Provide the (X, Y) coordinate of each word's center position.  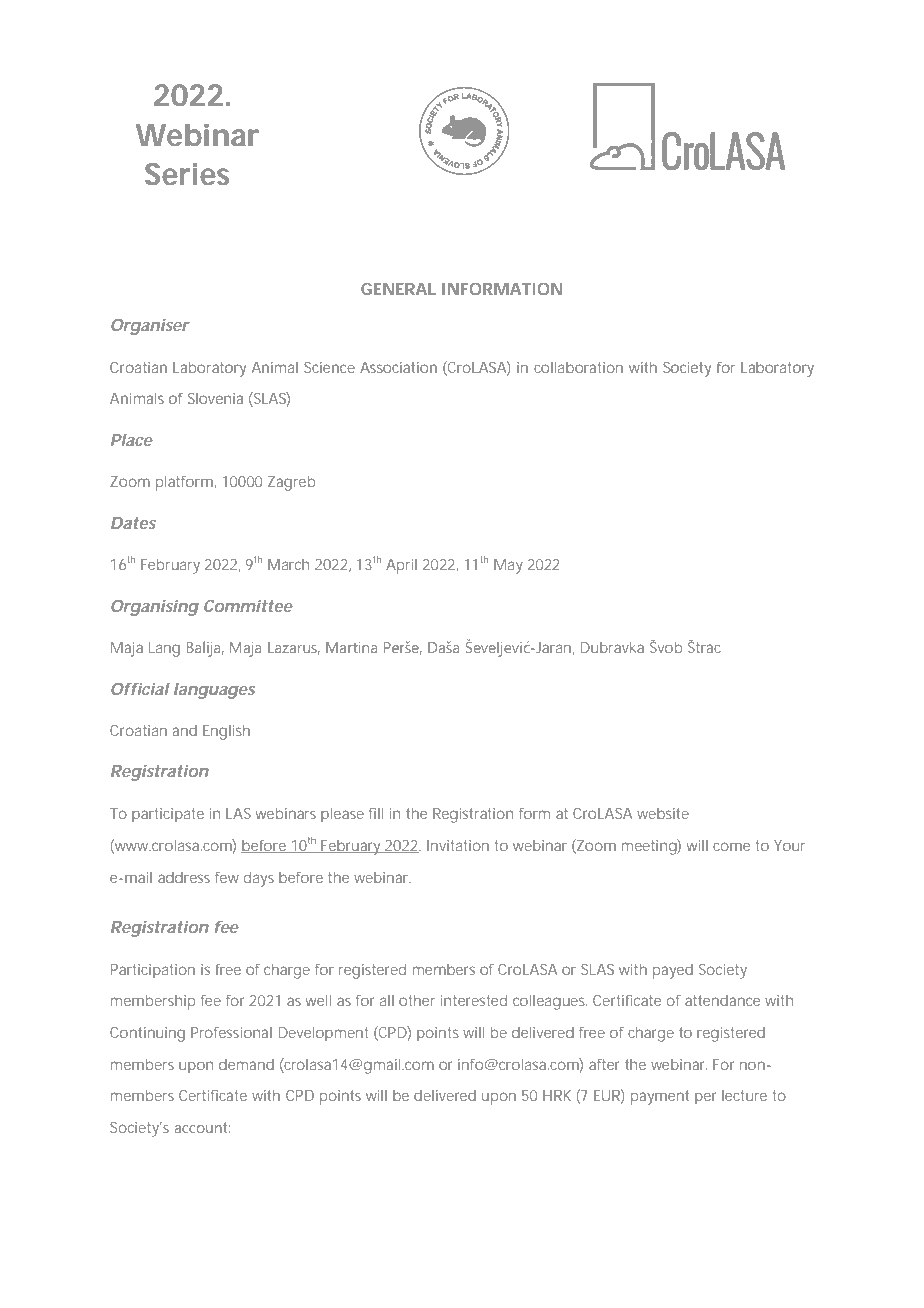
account (202, 1127)
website (663, 813)
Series (187, 174)
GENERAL (398, 289)
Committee (248, 606)
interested (474, 1000)
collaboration (578, 367)
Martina (351, 647)
